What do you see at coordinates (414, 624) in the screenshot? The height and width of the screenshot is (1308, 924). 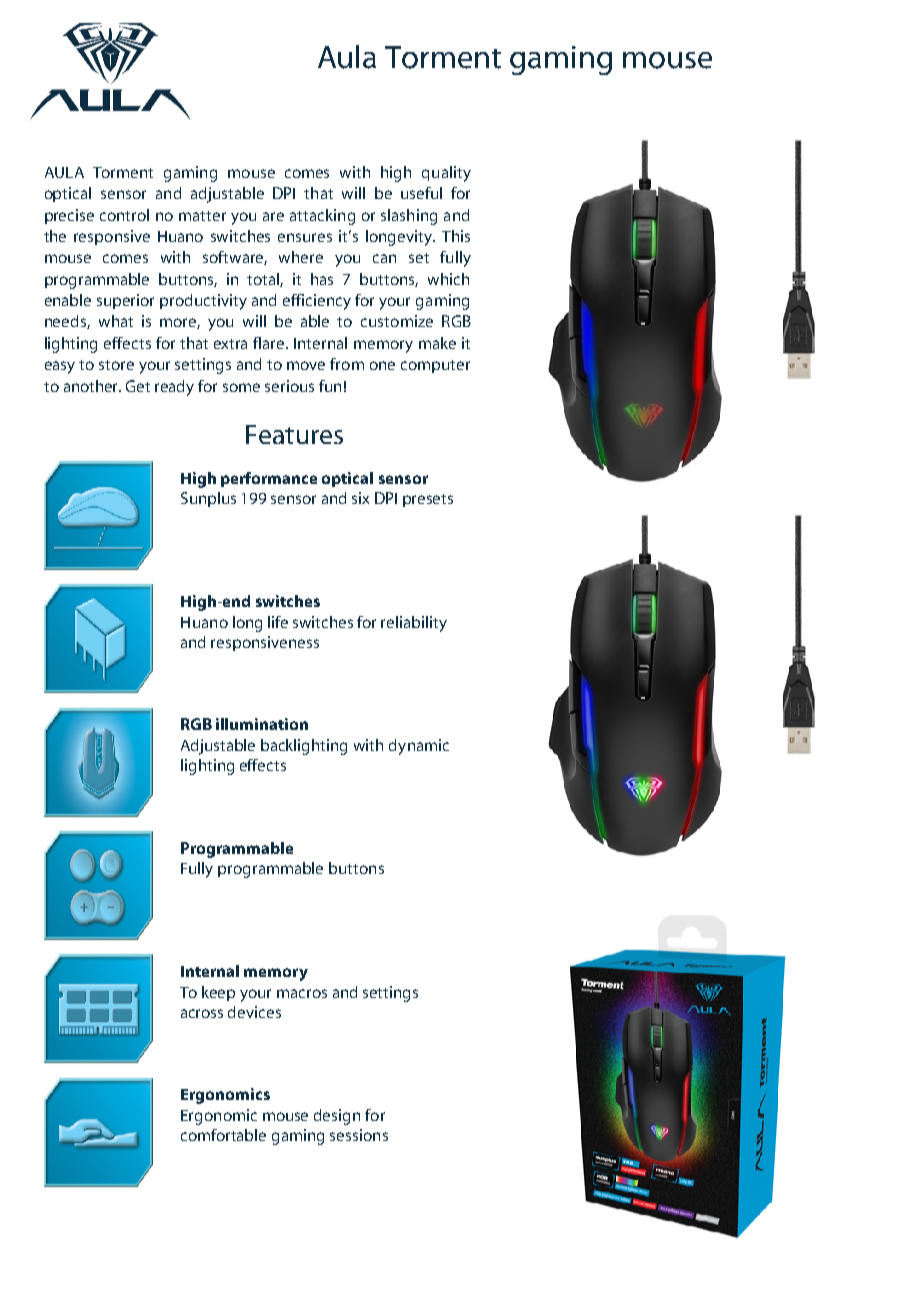 I see `reliability` at bounding box center [414, 624].
